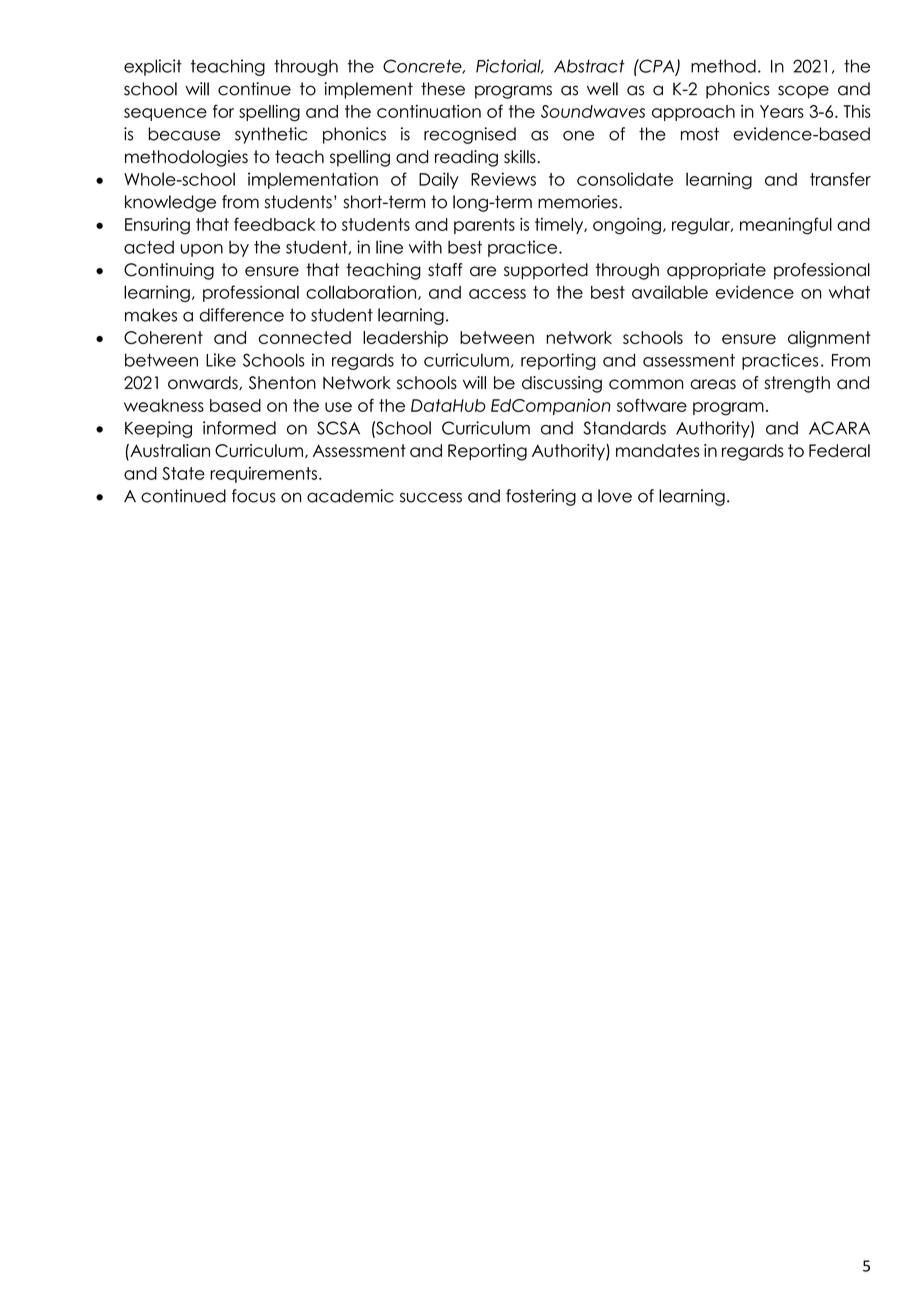 The width and height of the page is (924, 1308). I want to click on strength, so click(797, 384).
